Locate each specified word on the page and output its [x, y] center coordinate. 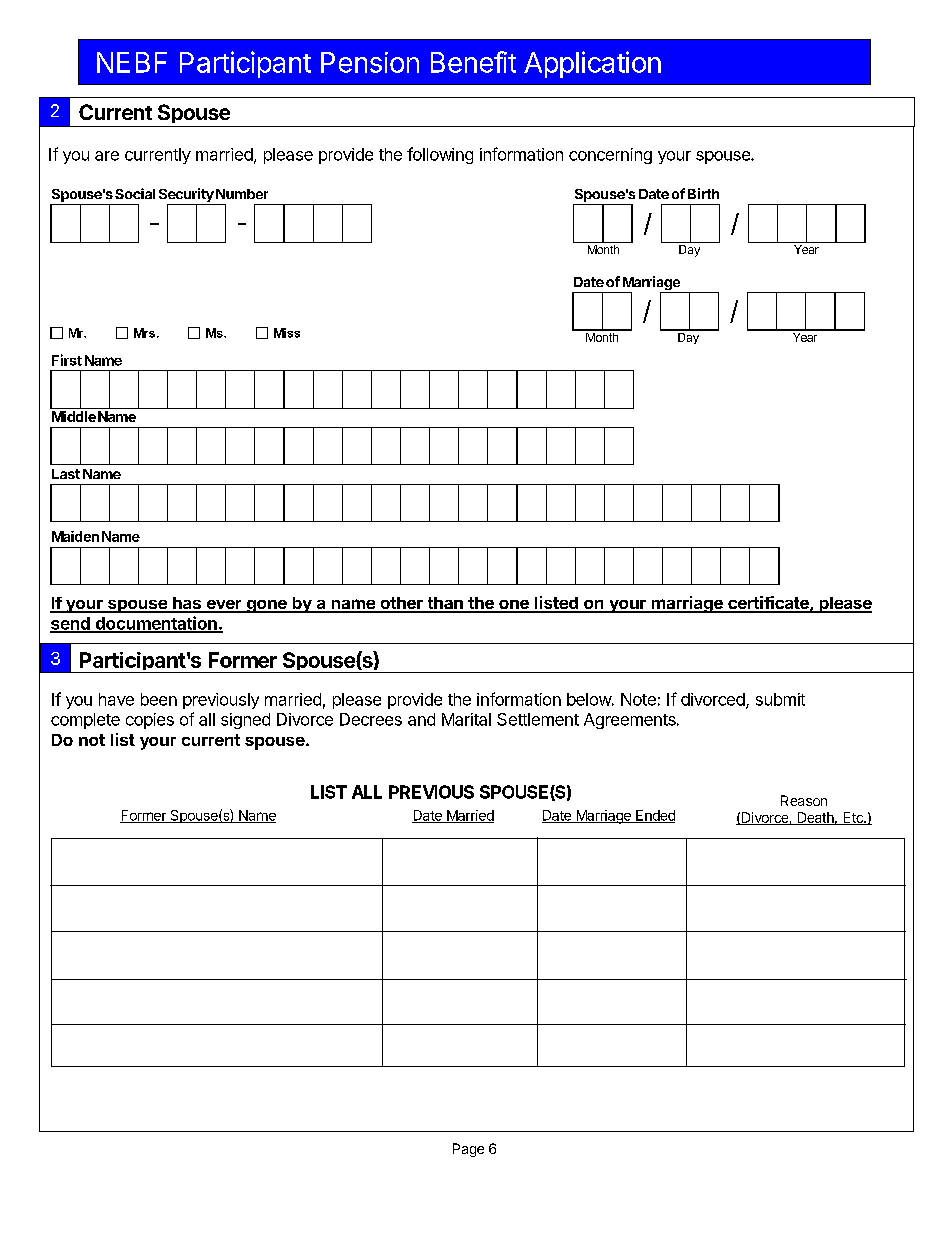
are [107, 156]
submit [780, 699]
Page [468, 1150]
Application [592, 64]
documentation [156, 624]
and [421, 719]
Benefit [473, 62]
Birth [703, 193]
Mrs [144, 333]
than [445, 604]
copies [150, 721]
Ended [654, 816]
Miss [287, 333]
